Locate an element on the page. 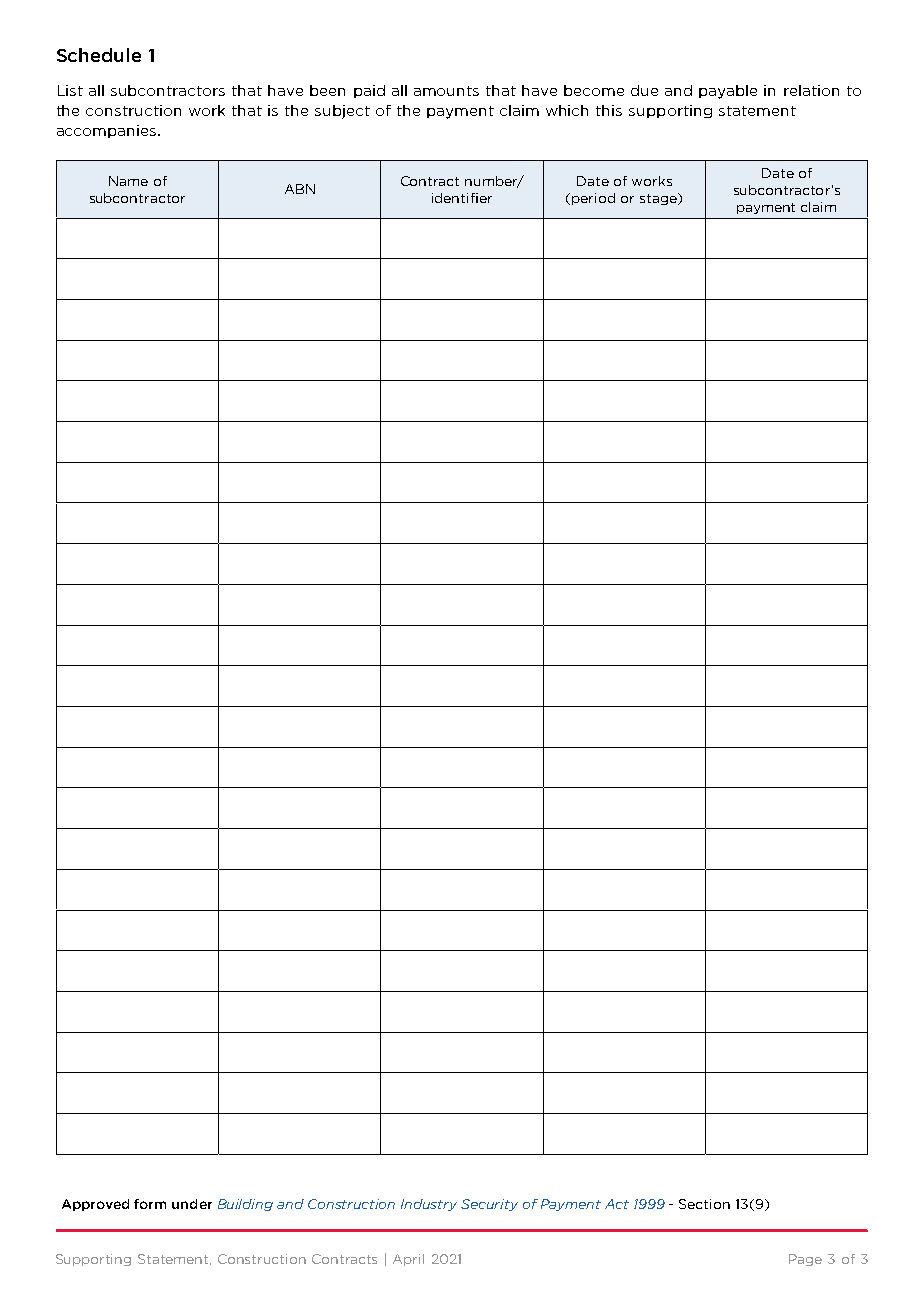 The width and height of the image is (924, 1308). stage is located at coordinates (660, 199).
